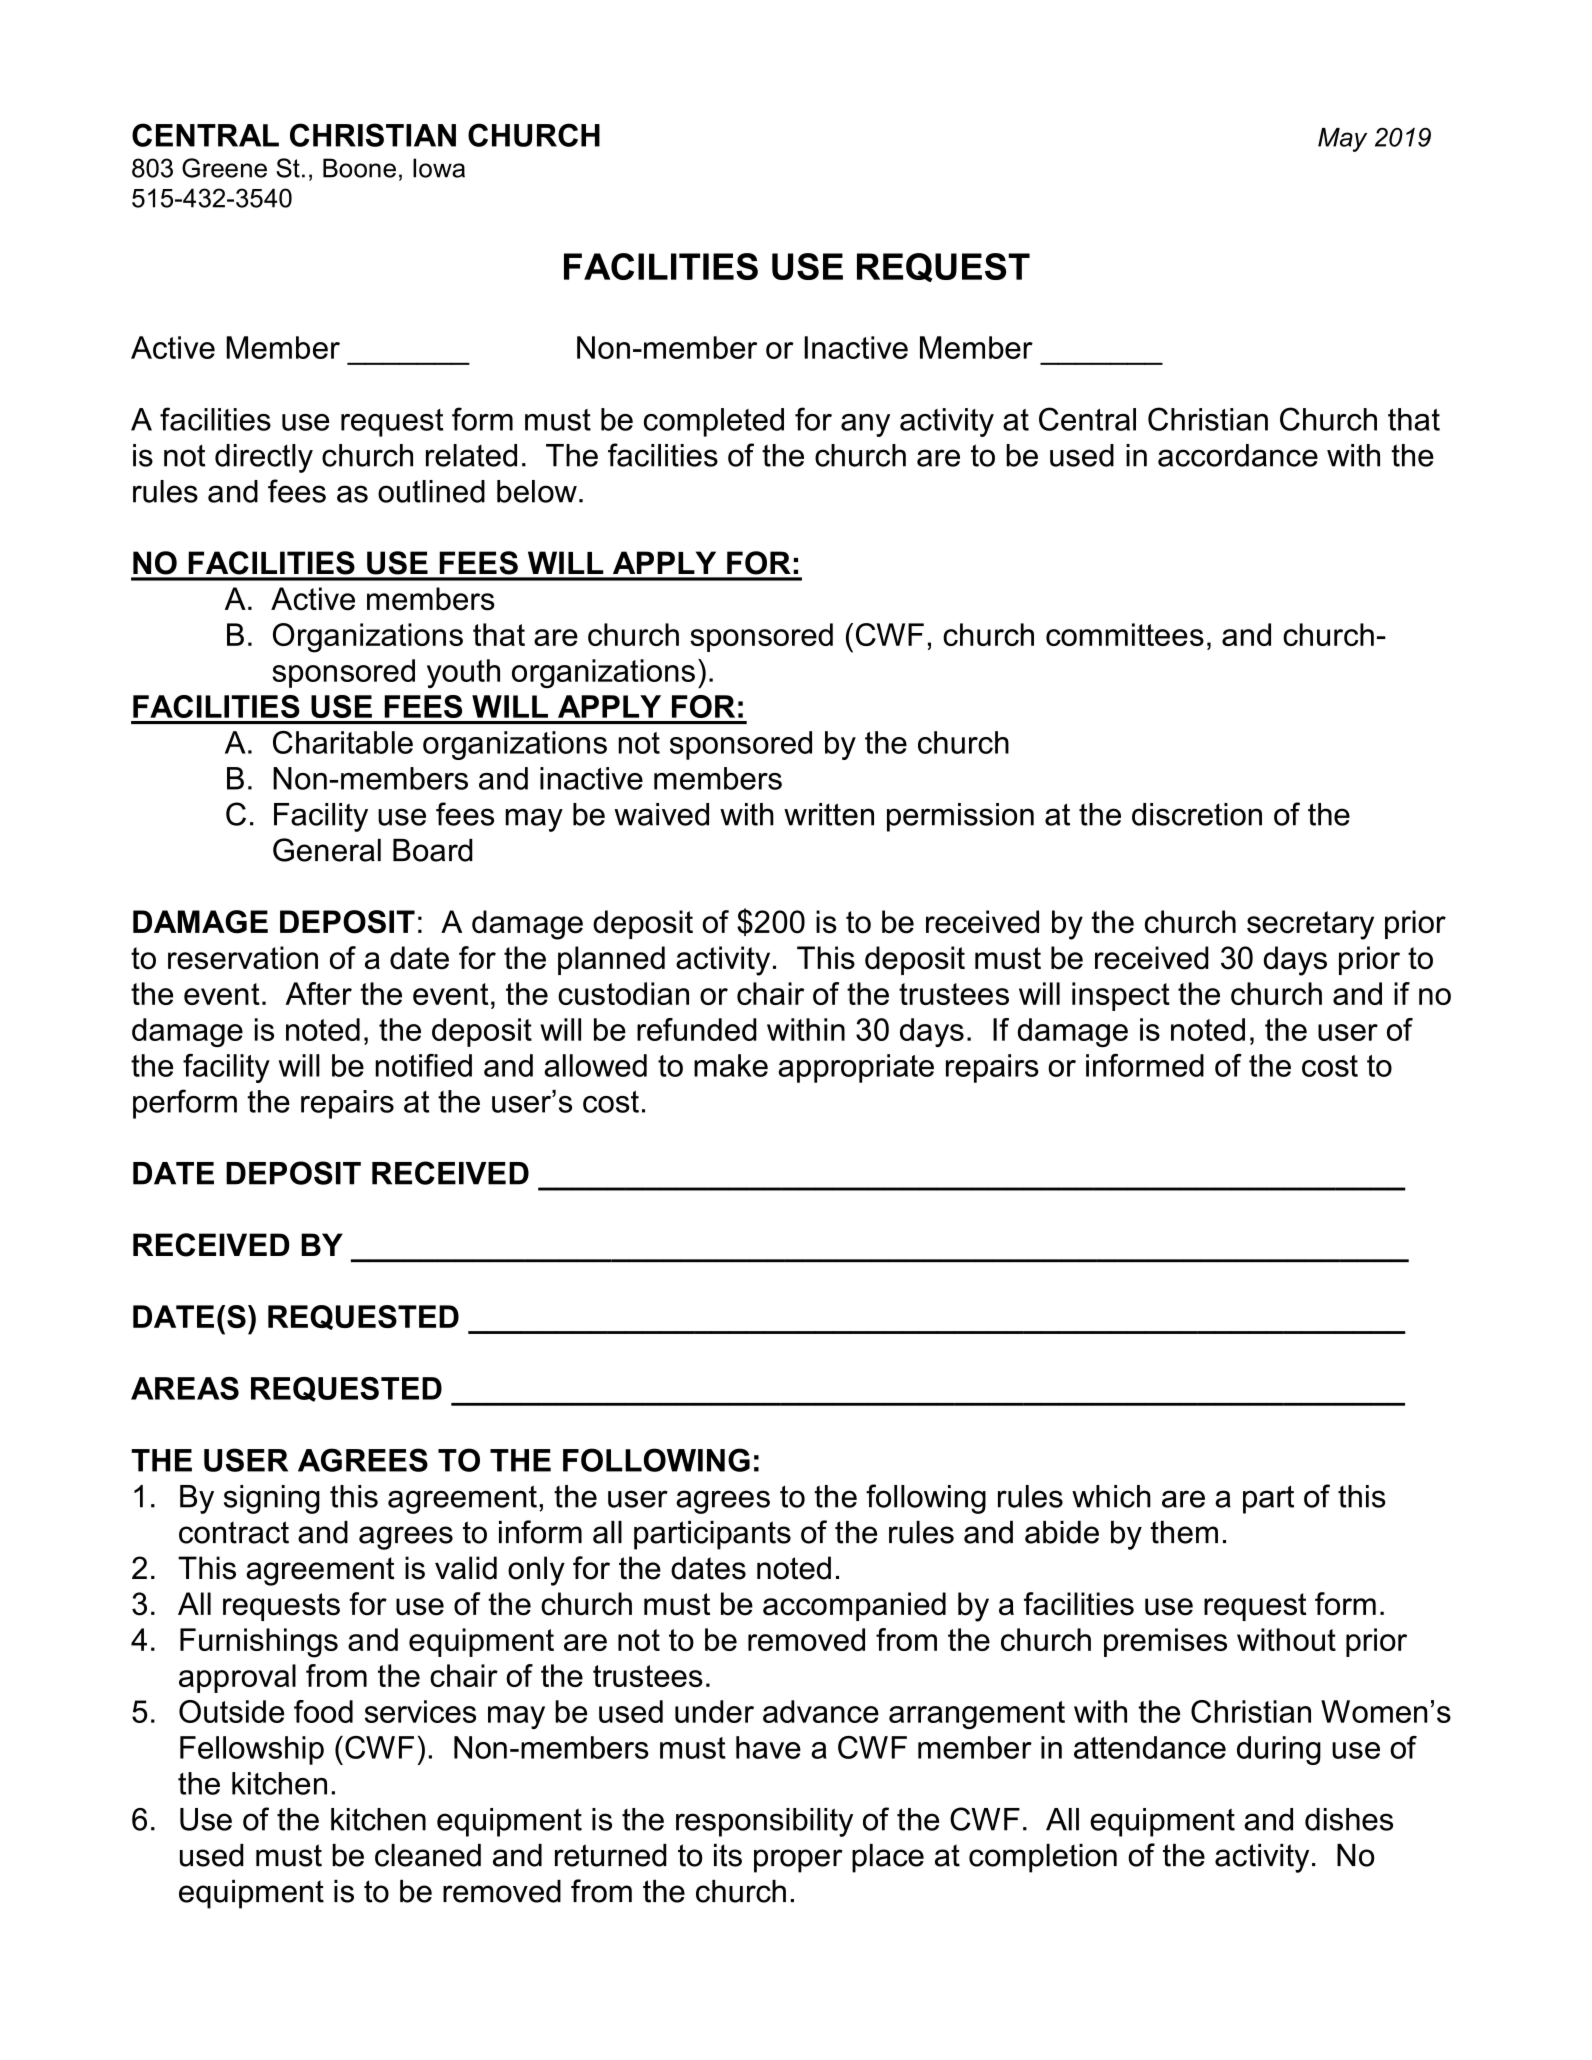 Image resolution: width=1592 pixels, height=2060 pixels. What do you see at coordinates (359, 168) in the screenshot?
I see `Boone` at bounding box center [359, 168].
